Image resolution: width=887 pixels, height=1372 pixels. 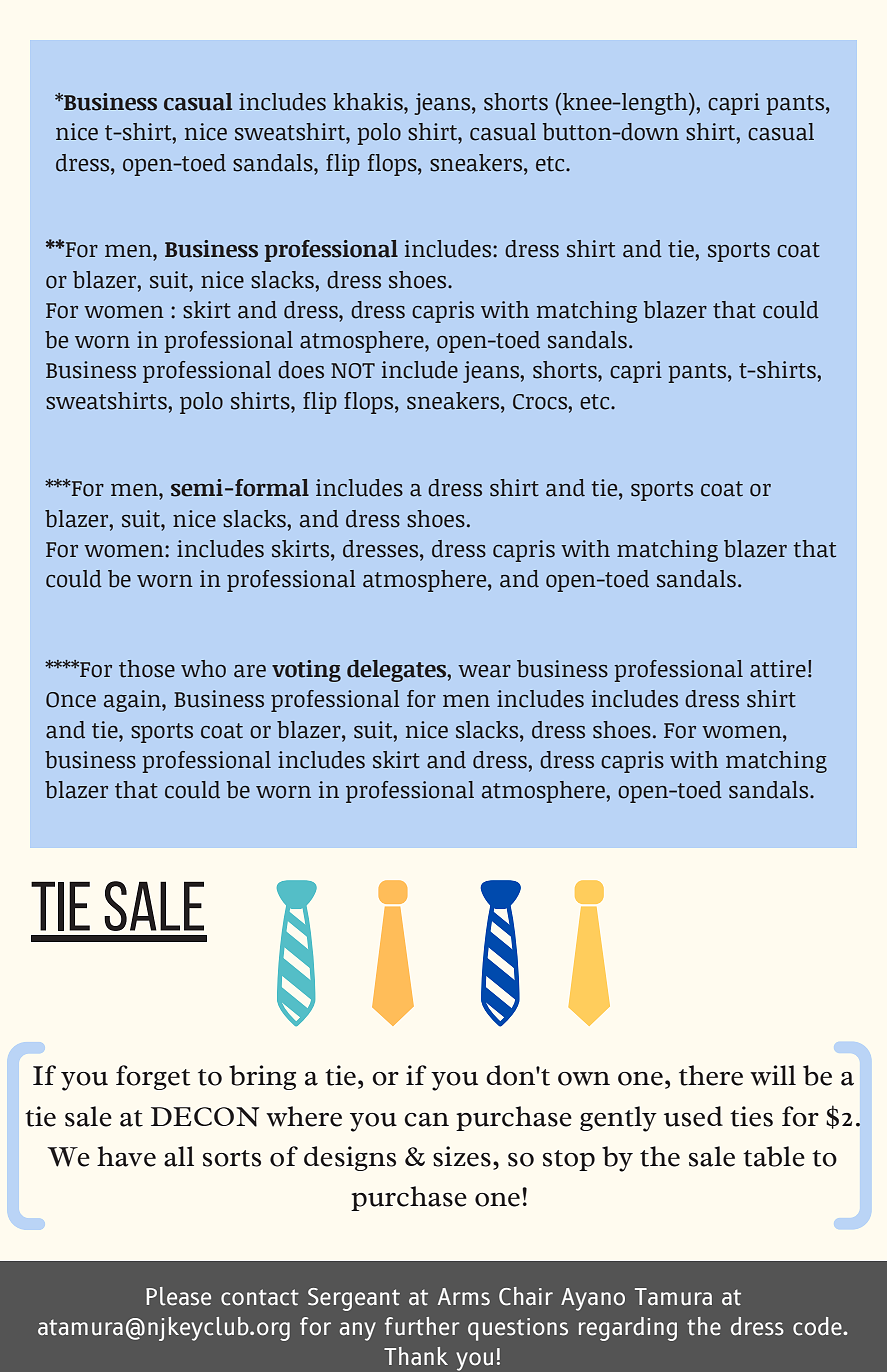 What do you see at coordinates (711, 1075) in the screenshot?
I see `there` at bounding box center [711, 1075].
